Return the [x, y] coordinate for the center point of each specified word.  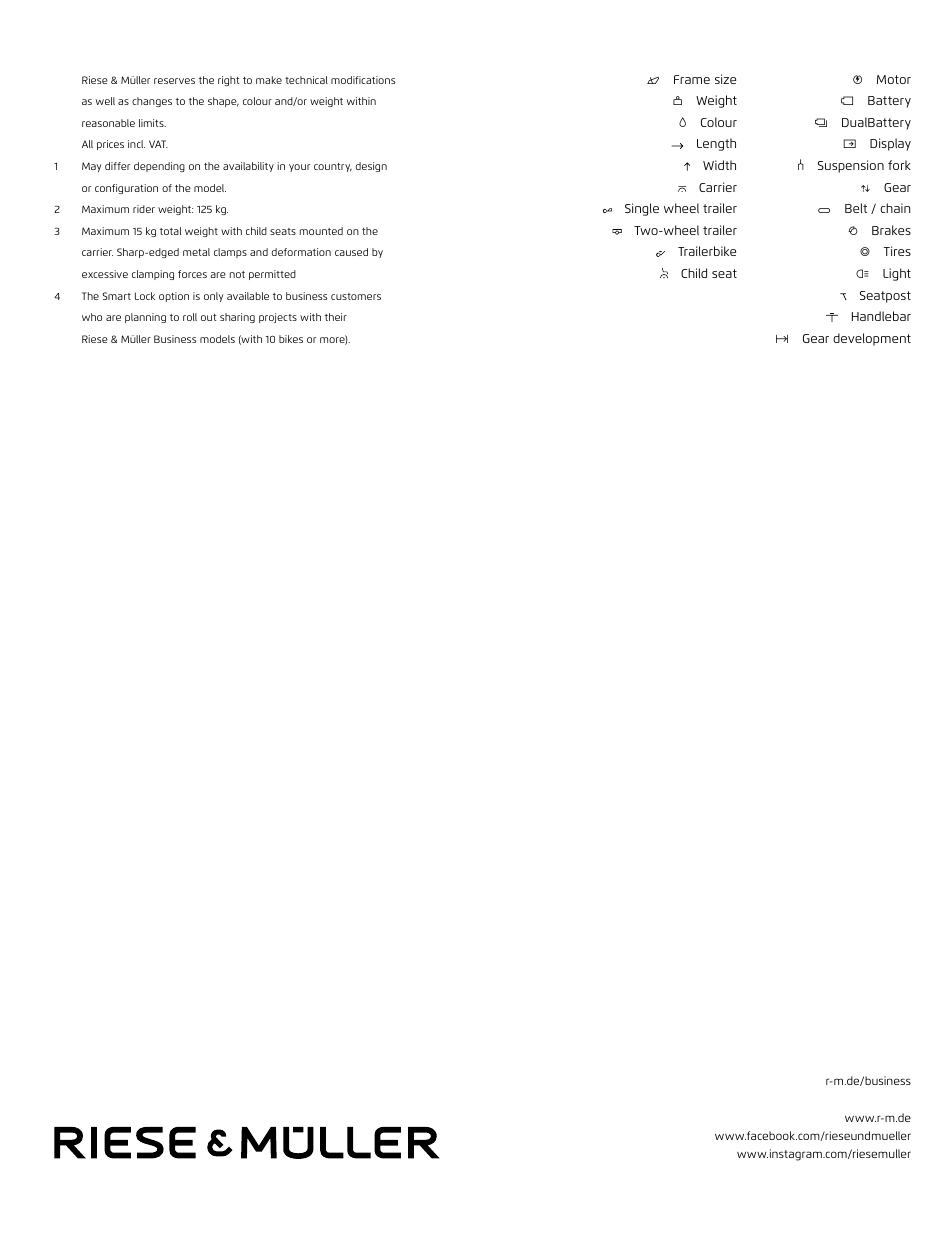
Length [716, 144]
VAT [158, 144]
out [209, 317]
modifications [363, 80]
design [371, 167]
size [725, 79]
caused [351, 252]
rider [144, 209]
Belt [856, 208]
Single [642, 209]
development [872, 339]
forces [192, 274]
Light [897, 274]
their [336, 317]
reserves [174, 81]
